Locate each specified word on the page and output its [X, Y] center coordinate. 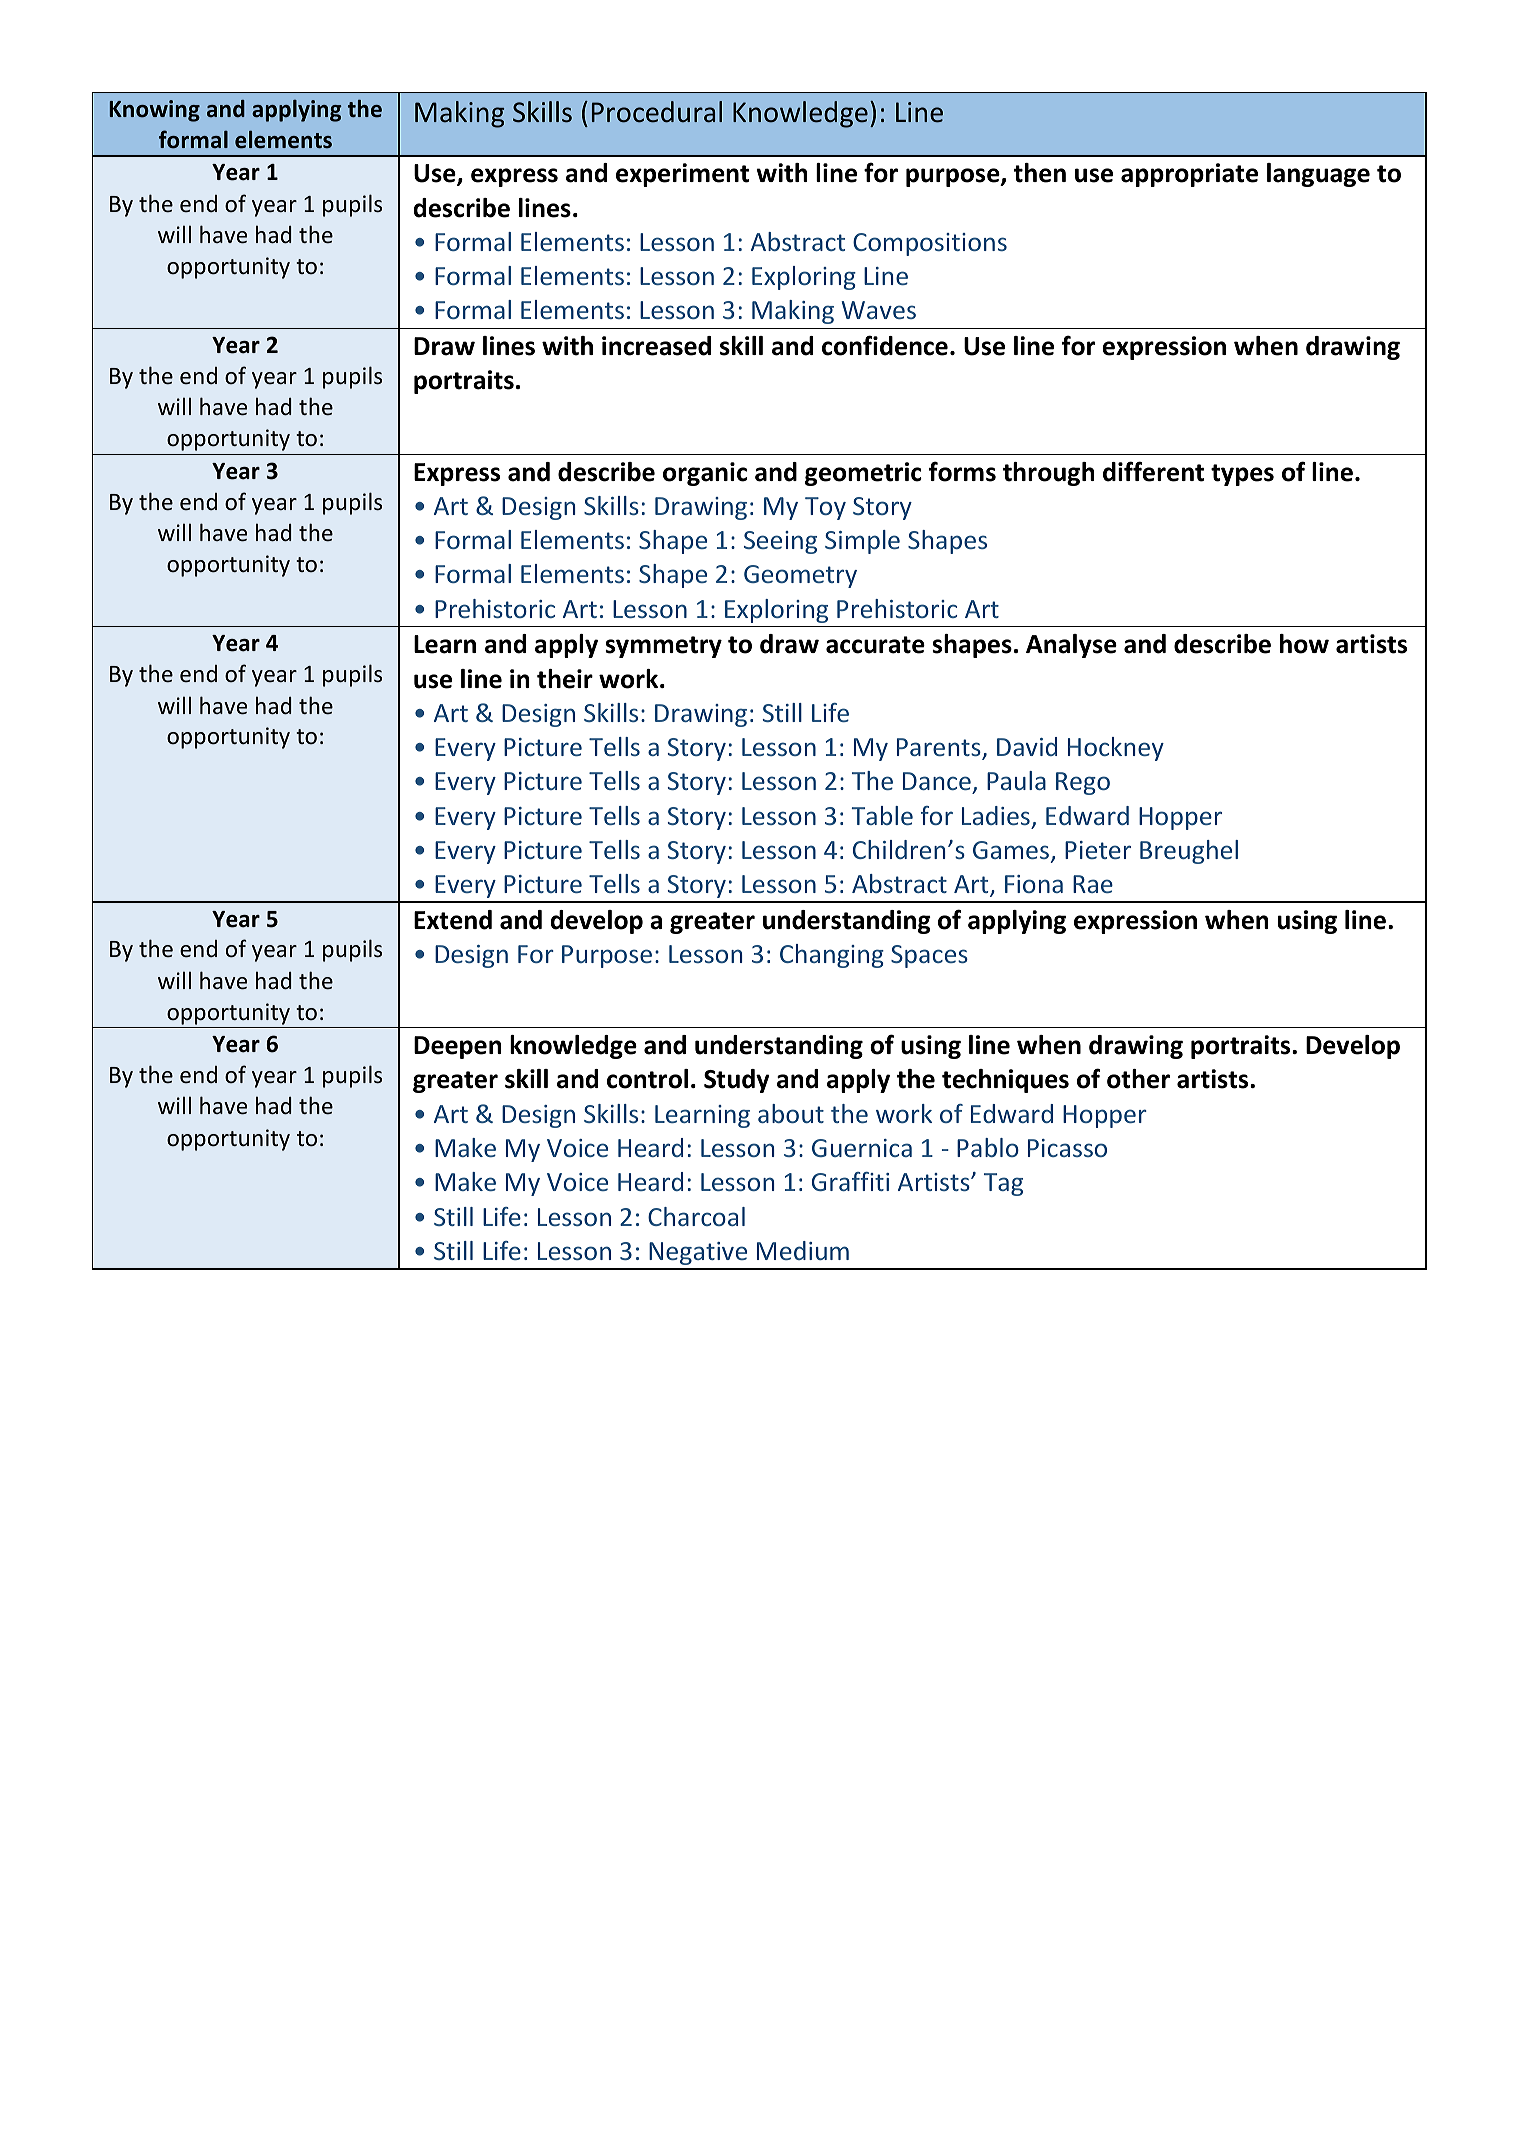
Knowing [154, 111]
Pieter [1098, 850]
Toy [825, 508]
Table [882, 815]
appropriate [1189, 175]
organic [705, 474]
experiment [682, 175]
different [1153, 471]
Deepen [458, 1047]
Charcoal [696, 1216]
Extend [453, 920]
